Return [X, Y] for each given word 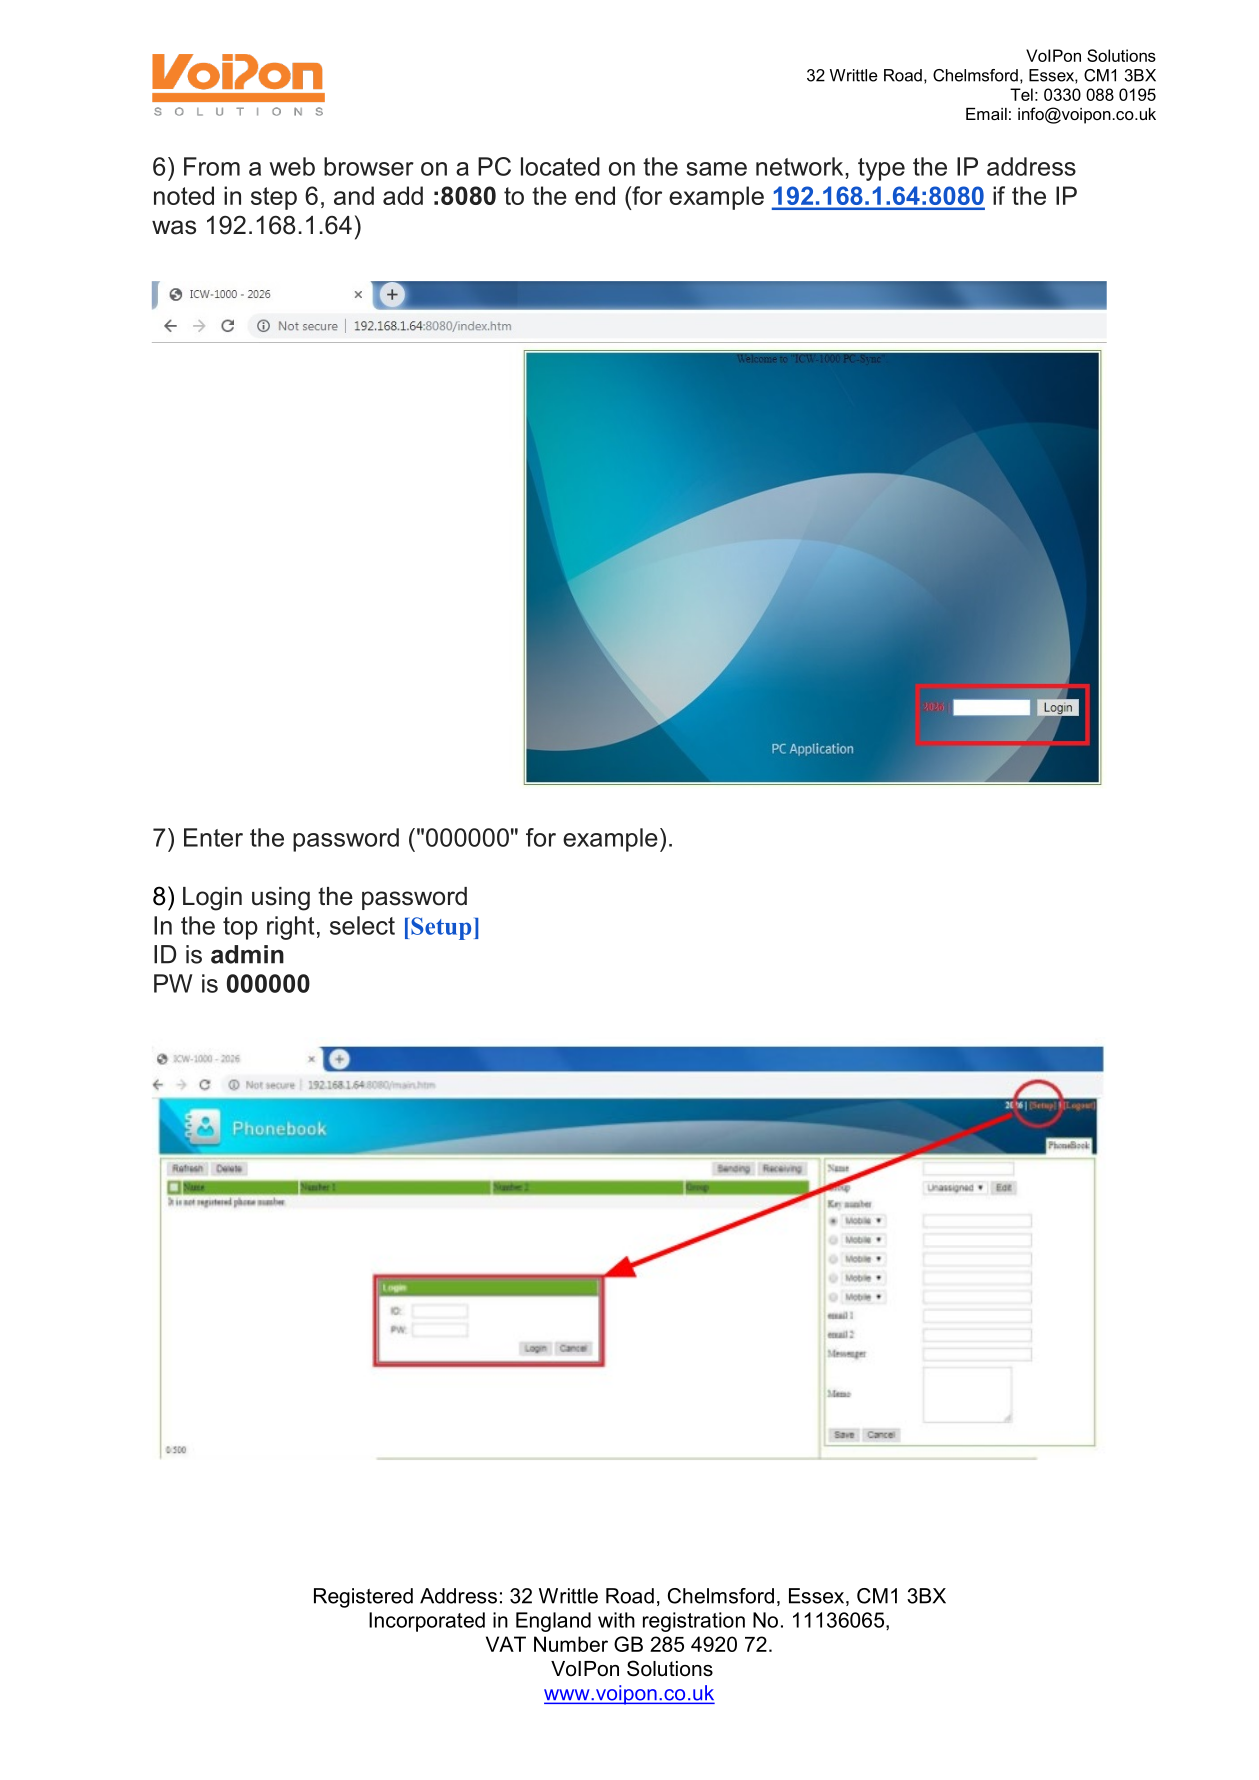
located [560, 166]
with [616, 1620]
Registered [363, 1598]
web [292, 166]
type [881, 169]
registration [694, 1622]
